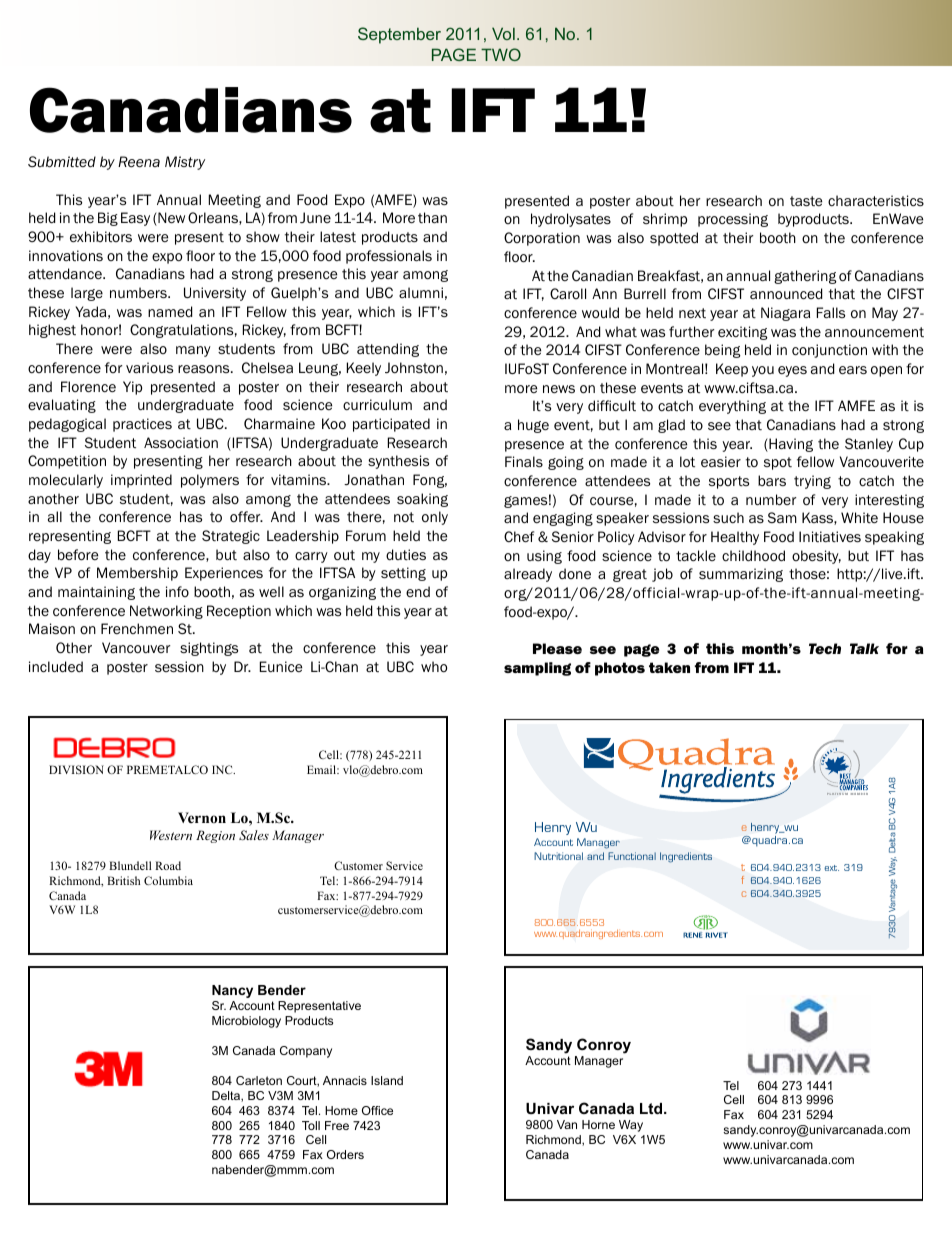 The height and width of the screenshot is (1233, 952). What do you see at coordinates (806, 201) in the screenshot?
I see `taste` at bounding box center [806, 201].
